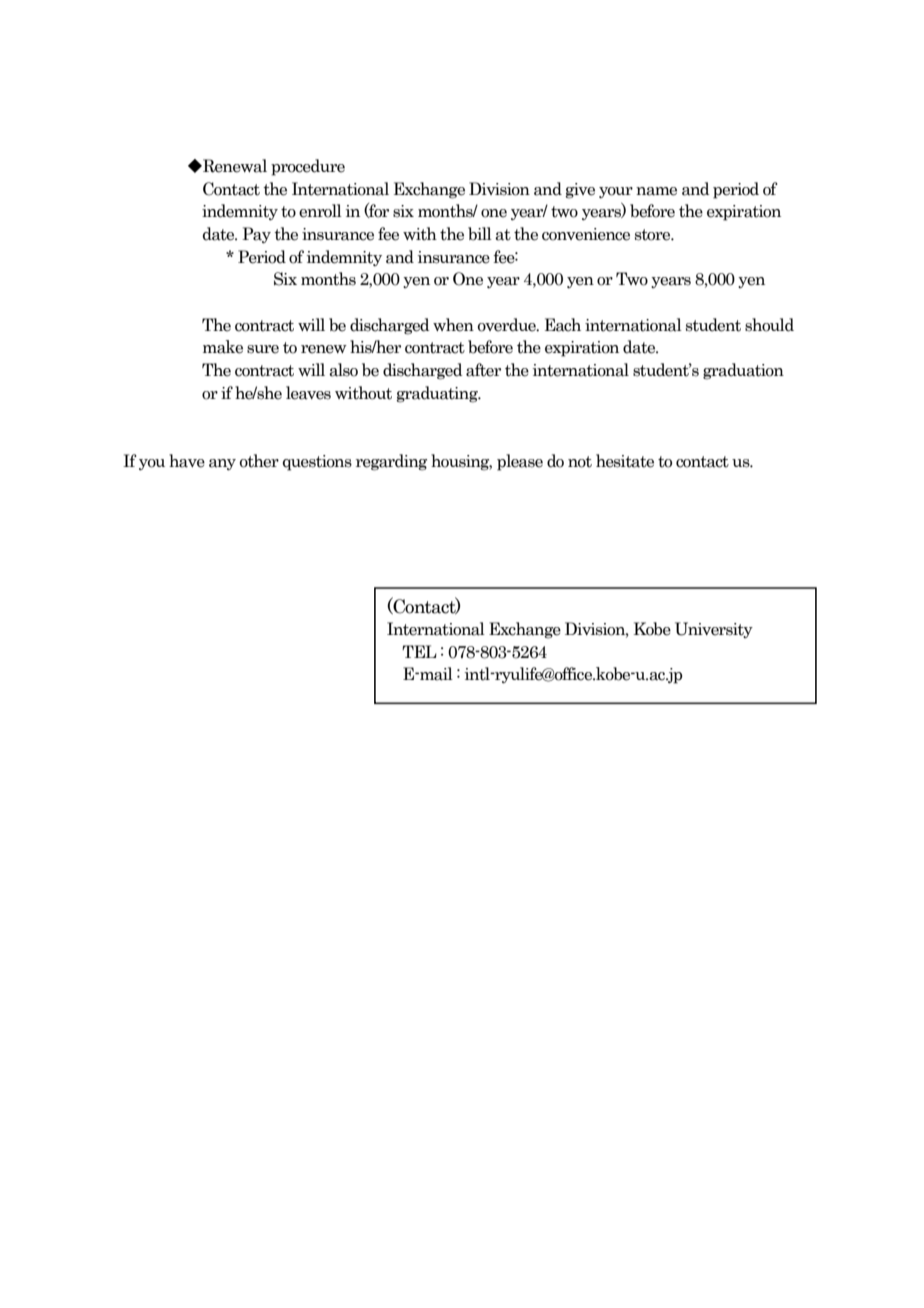 This screenshot has width=924, height=1308. I want to click on University, so click(714, 630).
